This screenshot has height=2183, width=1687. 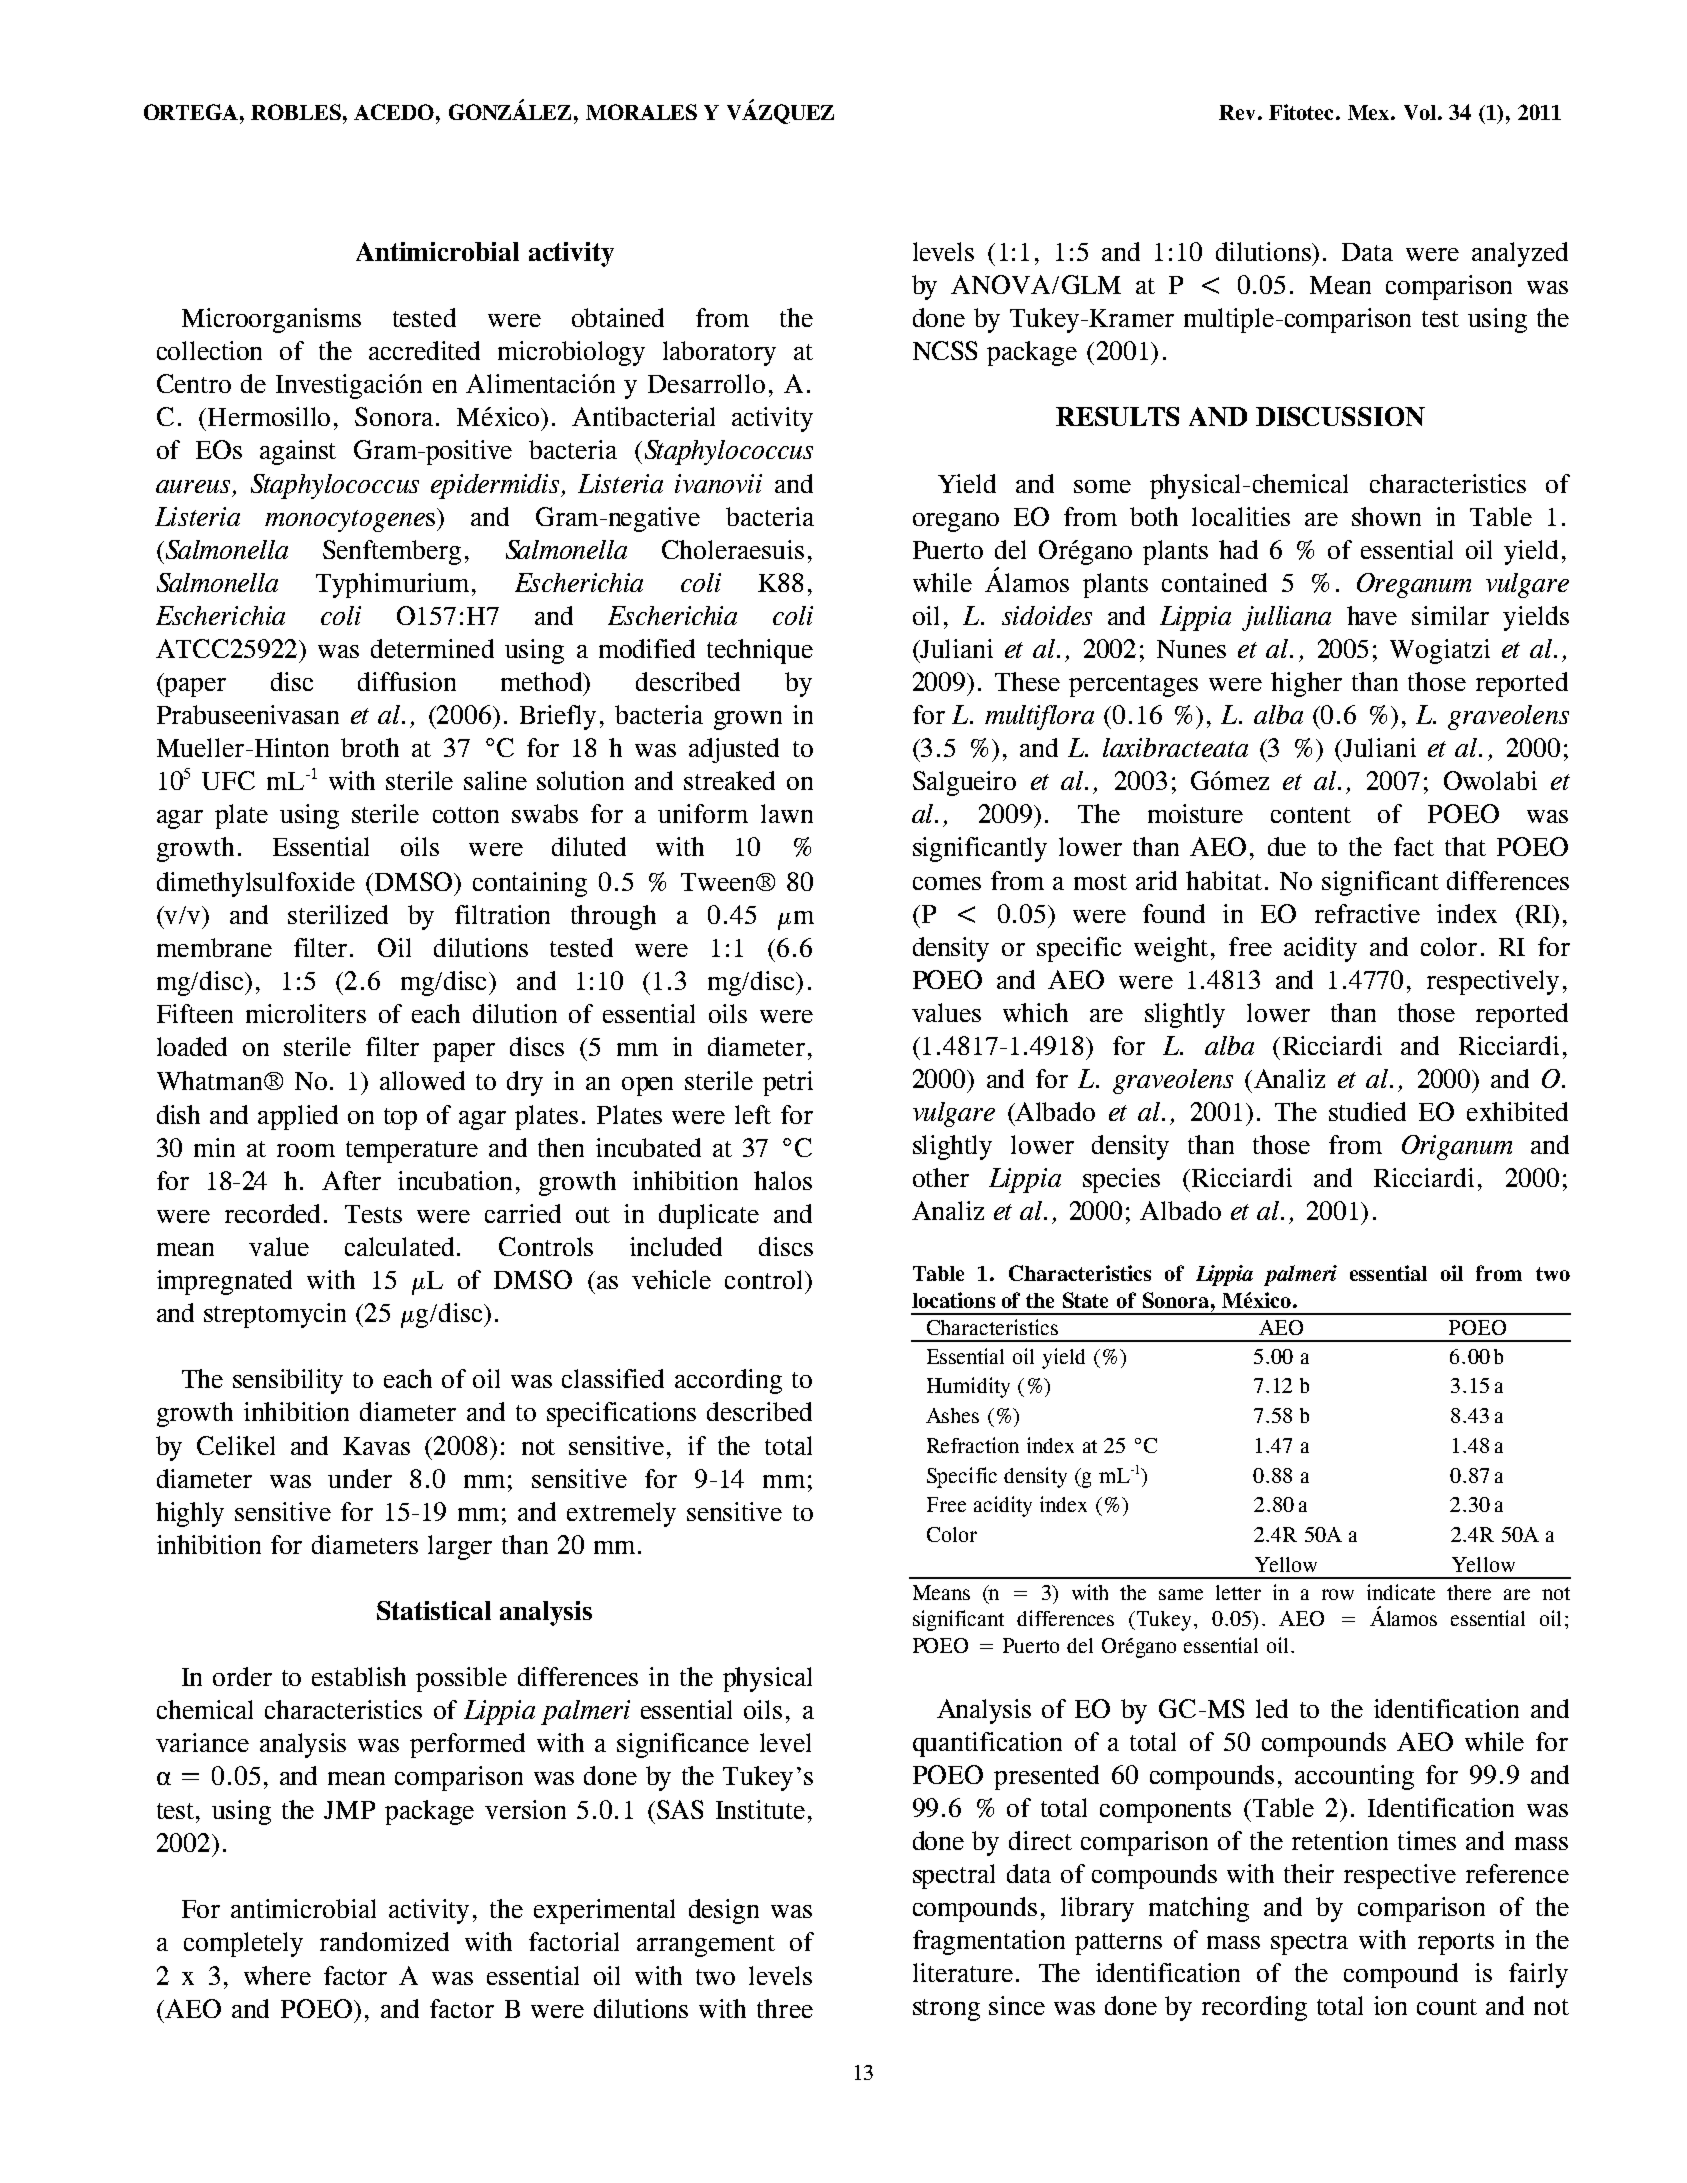 I want to click on content, so click(x=1311, y=815).
